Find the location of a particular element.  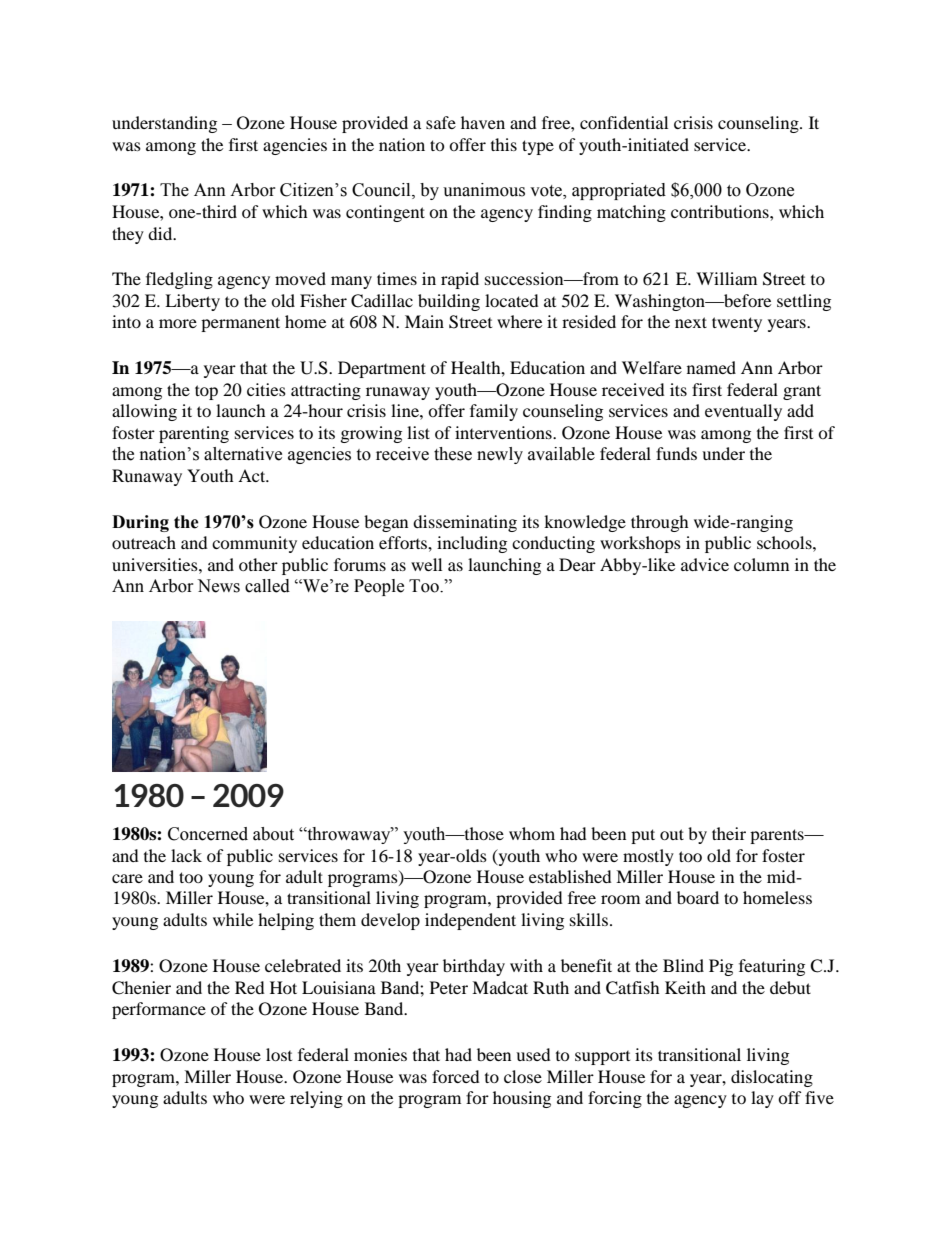

these is located at coordinates (453, 454).
